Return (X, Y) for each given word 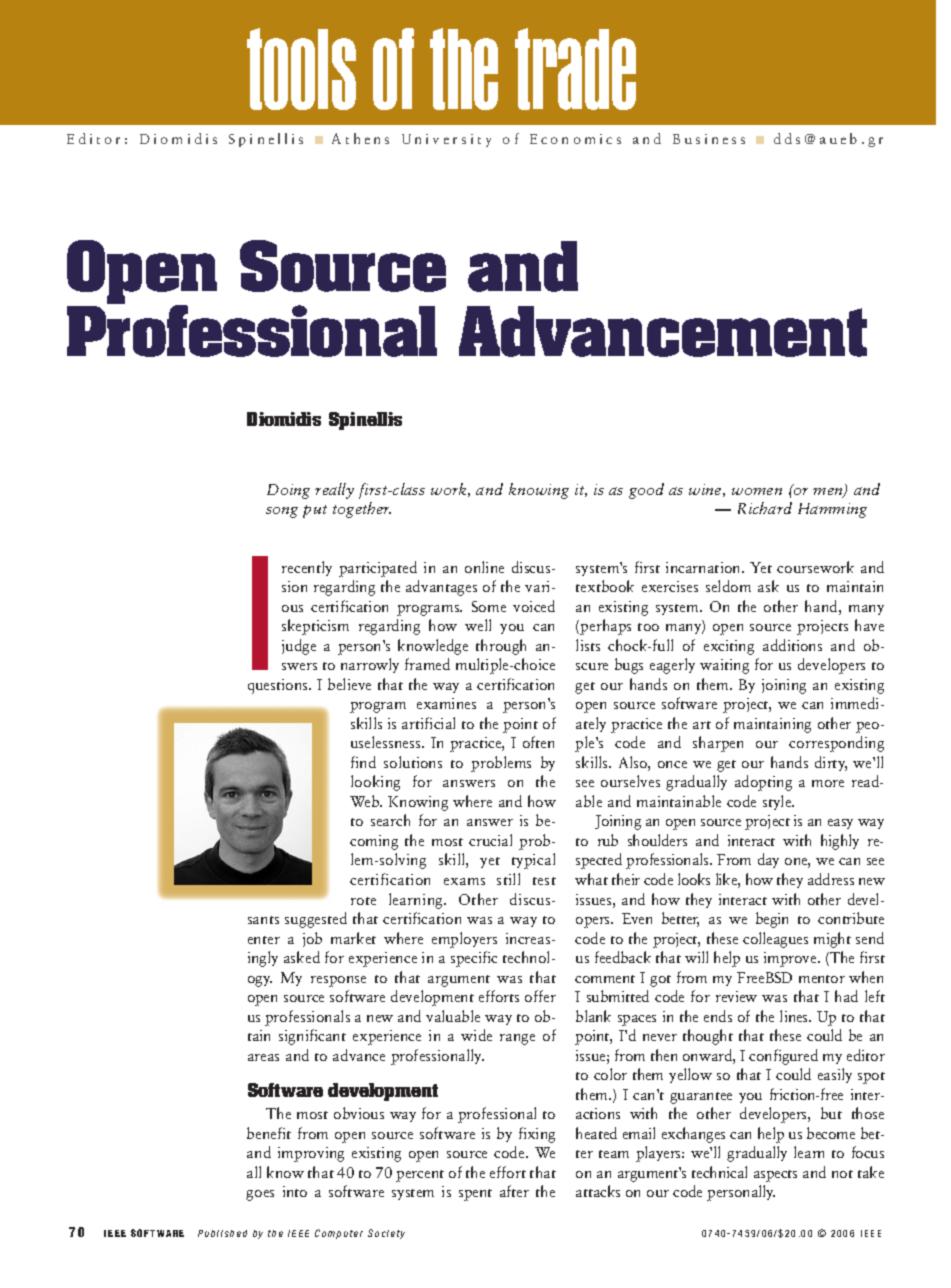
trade (575, 69)
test (544, 881)
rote (363, 901)
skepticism (315, 627)
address (831, 879)
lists (588, 645)
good (646, 491)
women (757, 491)
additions (792, 645)
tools (301, 69)
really (334, 491)
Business (709, 139)
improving (311, 1154)
